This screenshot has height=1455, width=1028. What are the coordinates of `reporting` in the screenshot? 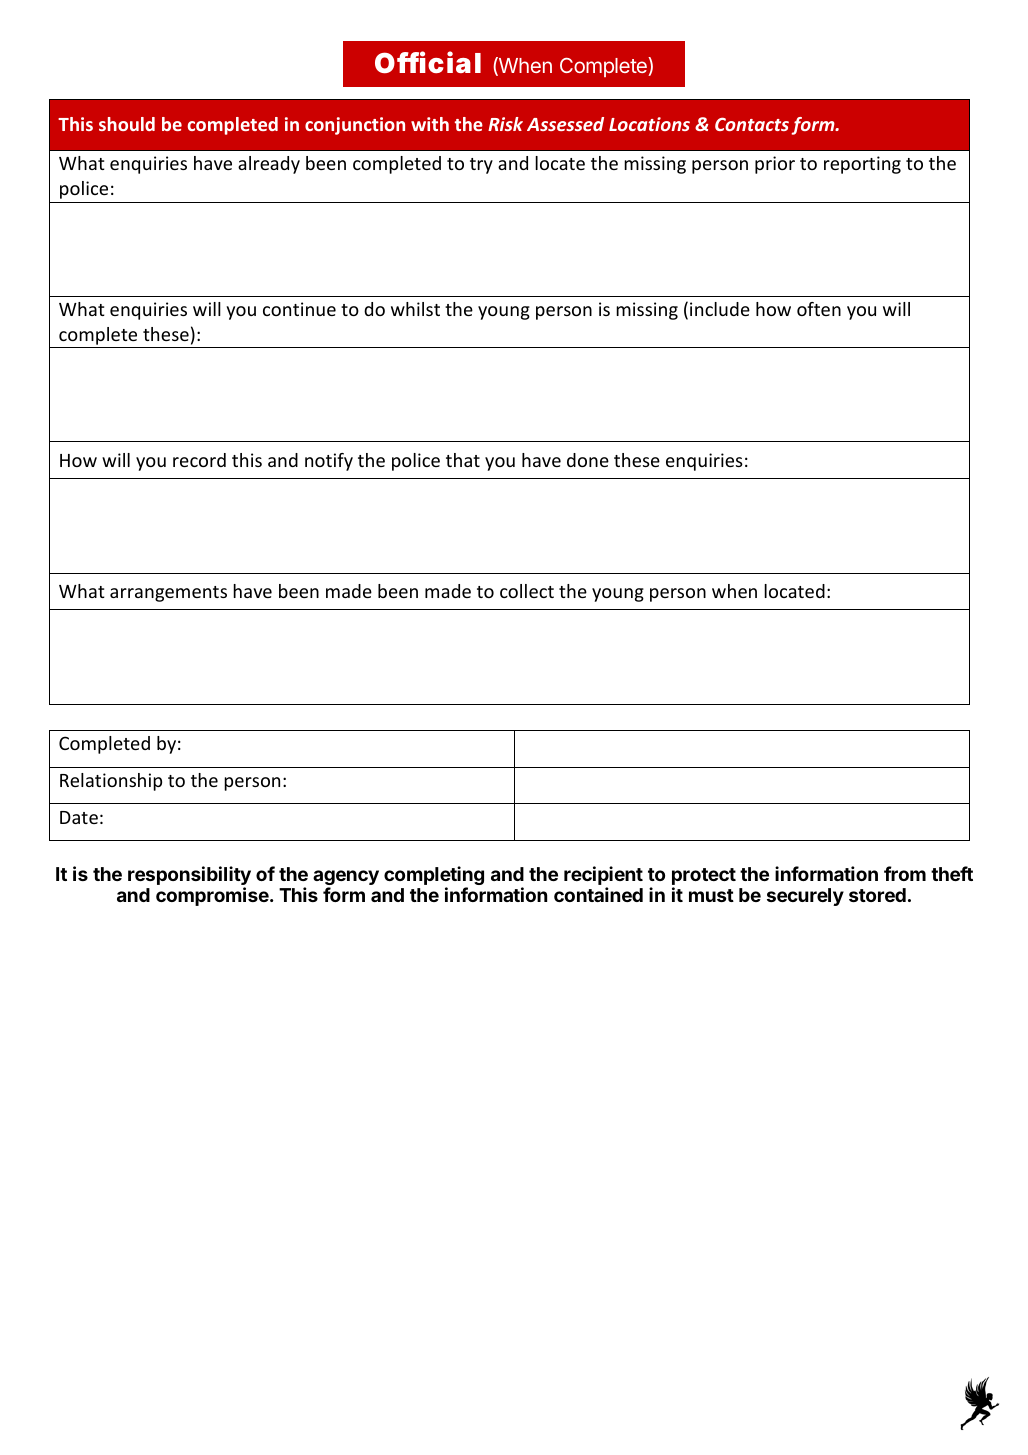 It's located at (862, 165).
